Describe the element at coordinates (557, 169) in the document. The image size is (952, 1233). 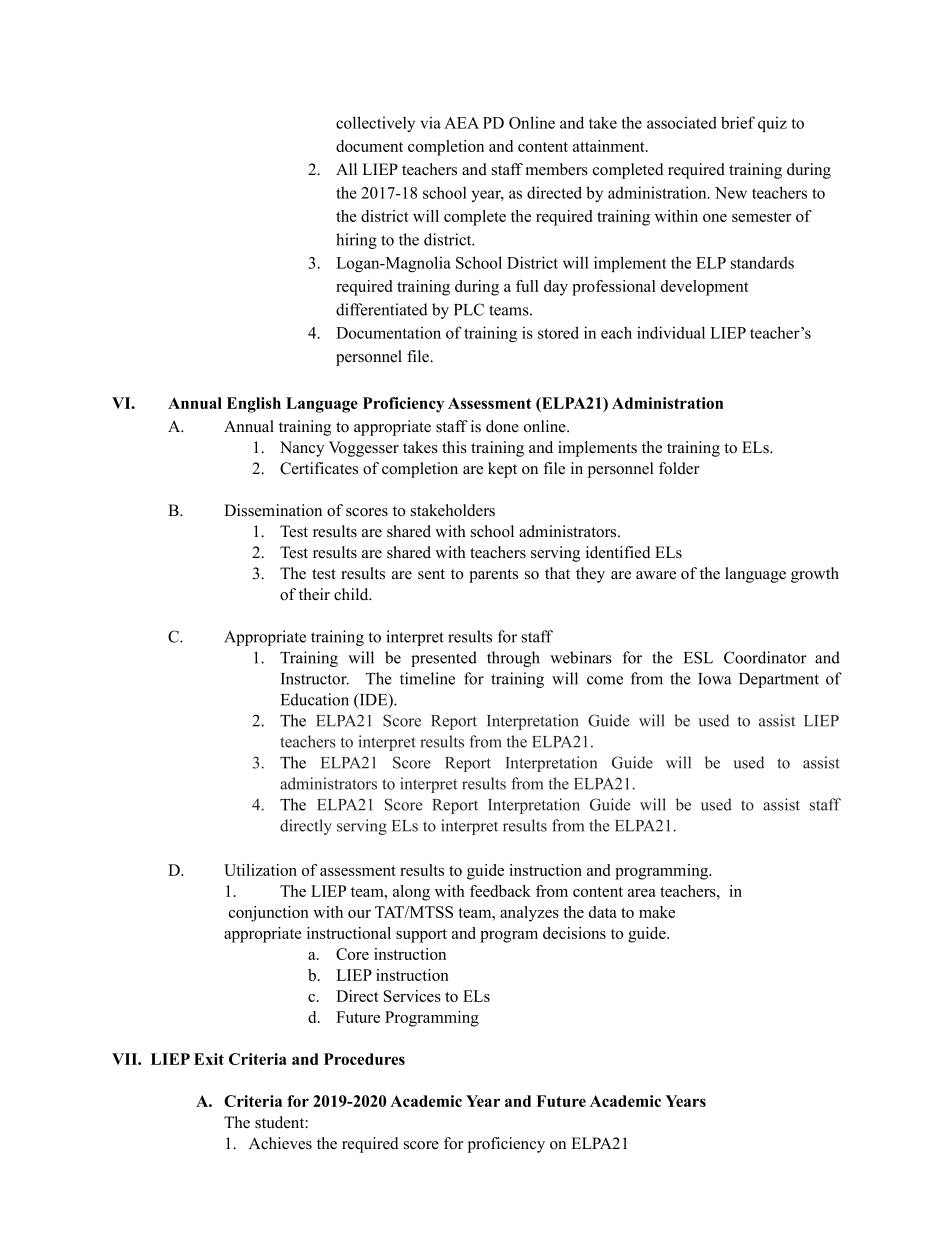
I see `members` at that location.
